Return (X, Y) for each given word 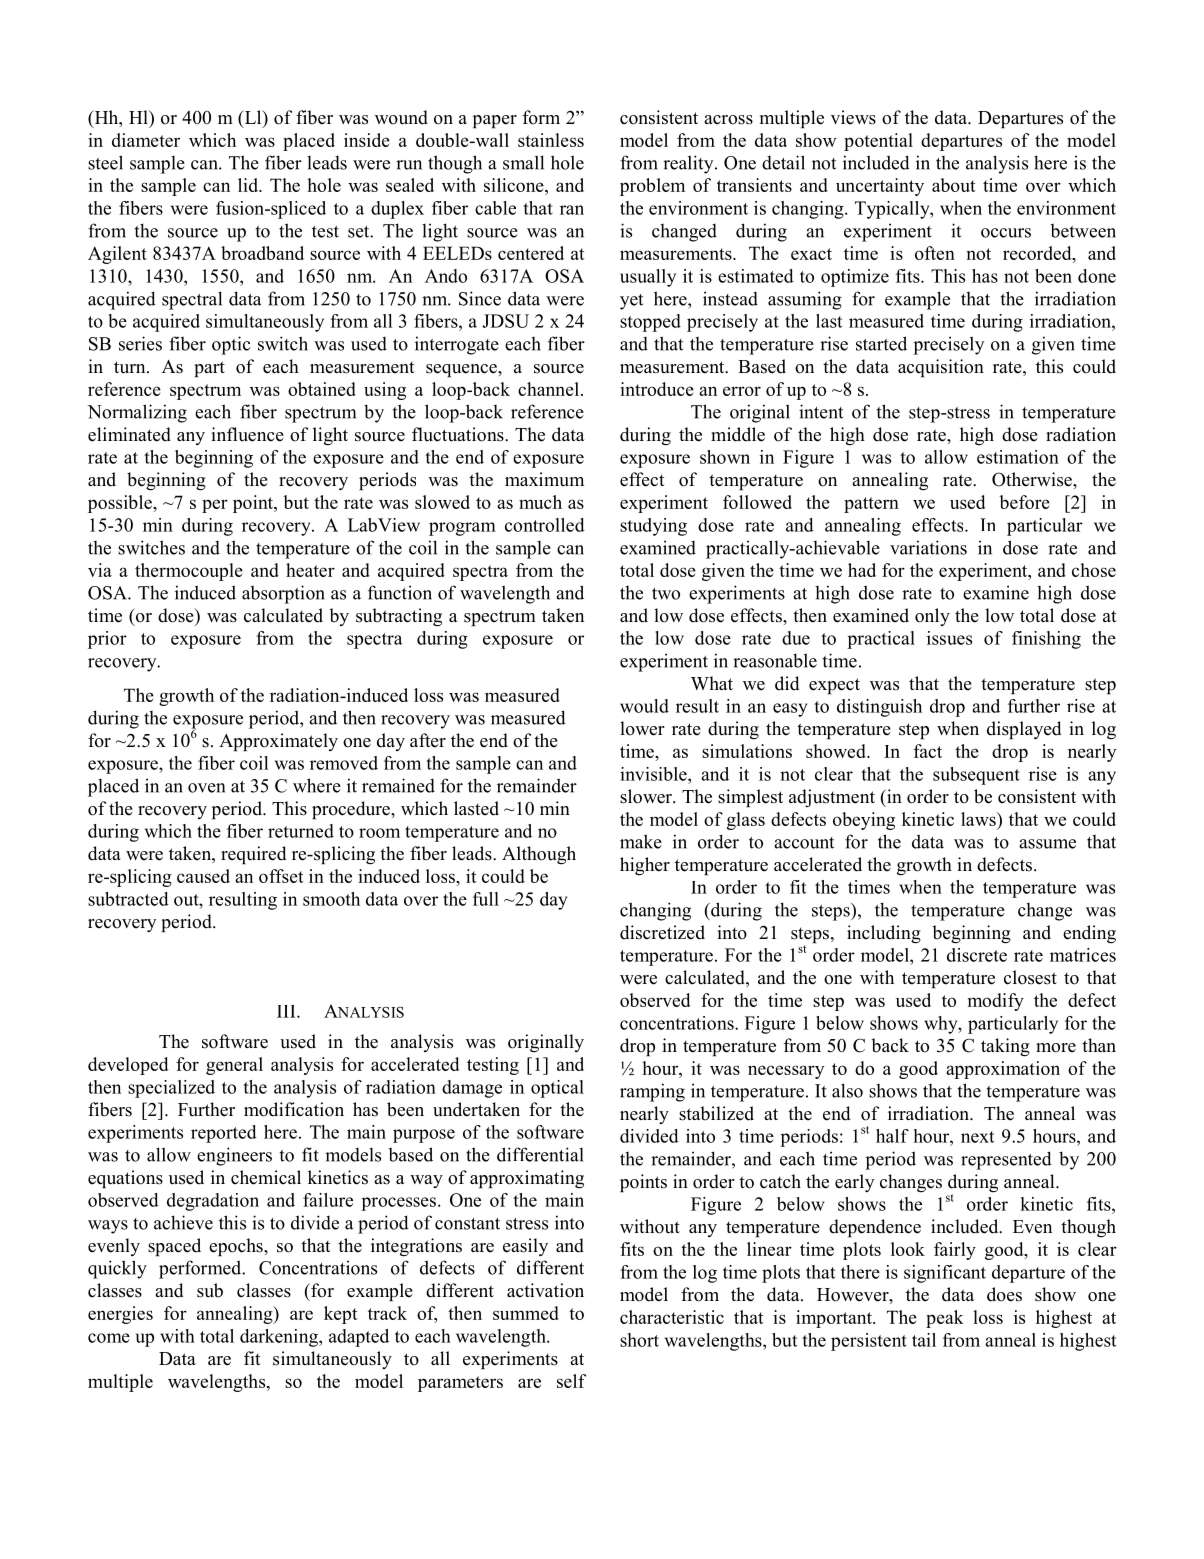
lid (249, 185)
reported (224, 1134)
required (253, 855)
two (666, 594)
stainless (551, 140)
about (954, 185)
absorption (283, 594)
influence (247, 434)
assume (1047, 844)
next (977, 1137)
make (641, 841)
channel (548, 389)
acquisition (941, 368)
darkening (280, 1338)
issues (949, 638)
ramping (652, 1092)
